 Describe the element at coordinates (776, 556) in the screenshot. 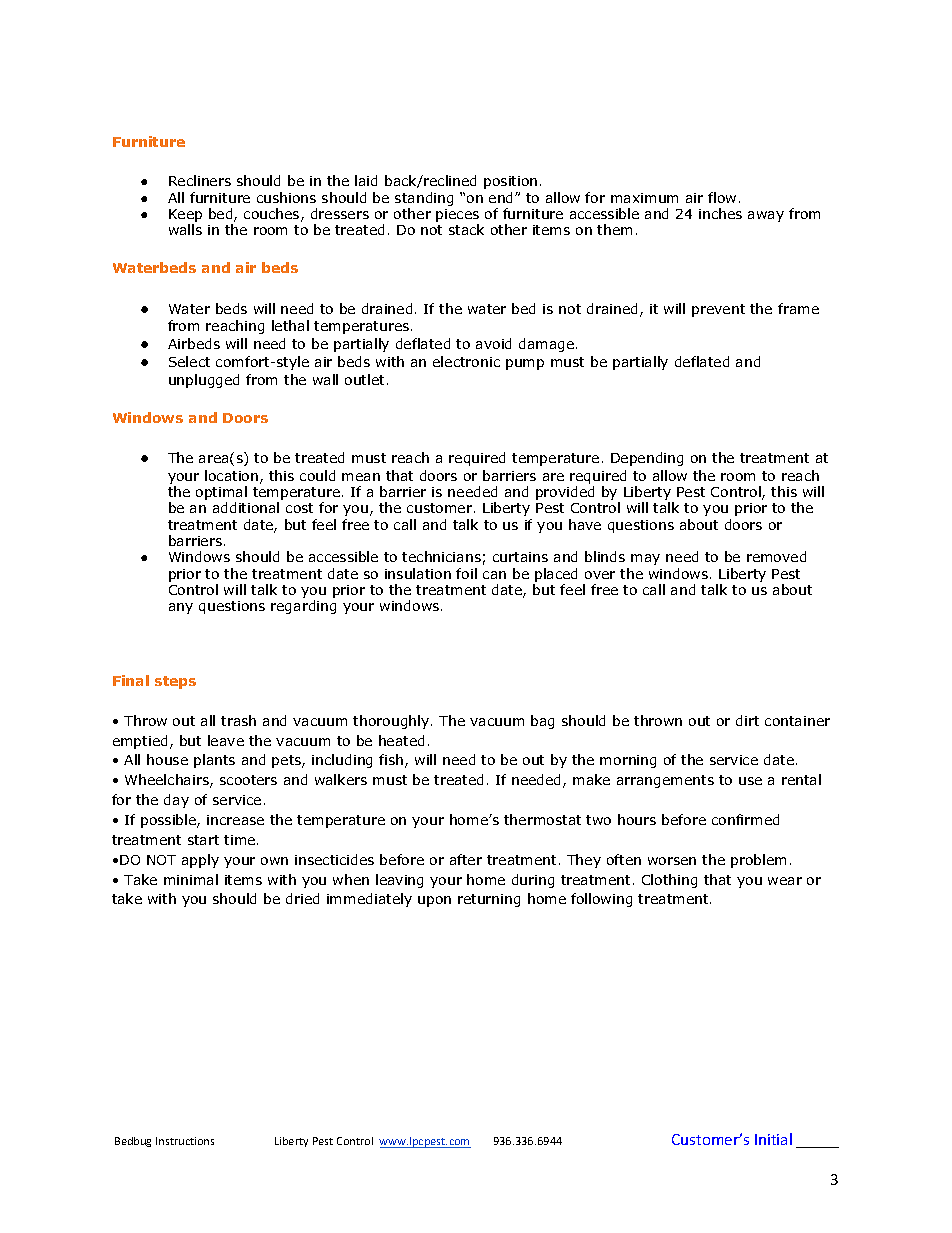

I see `removed` at that location.
